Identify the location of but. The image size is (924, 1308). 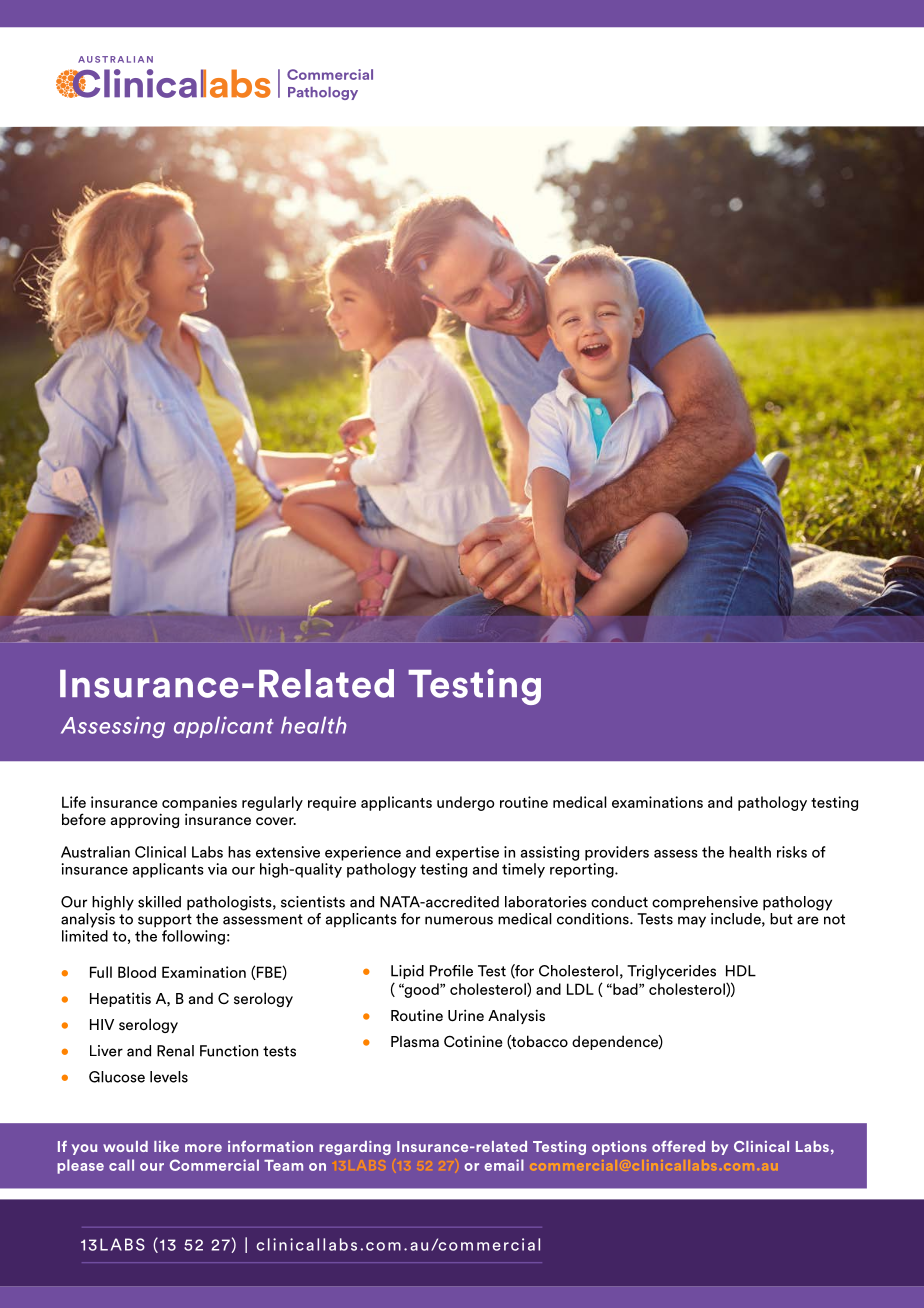
(781, 919).
